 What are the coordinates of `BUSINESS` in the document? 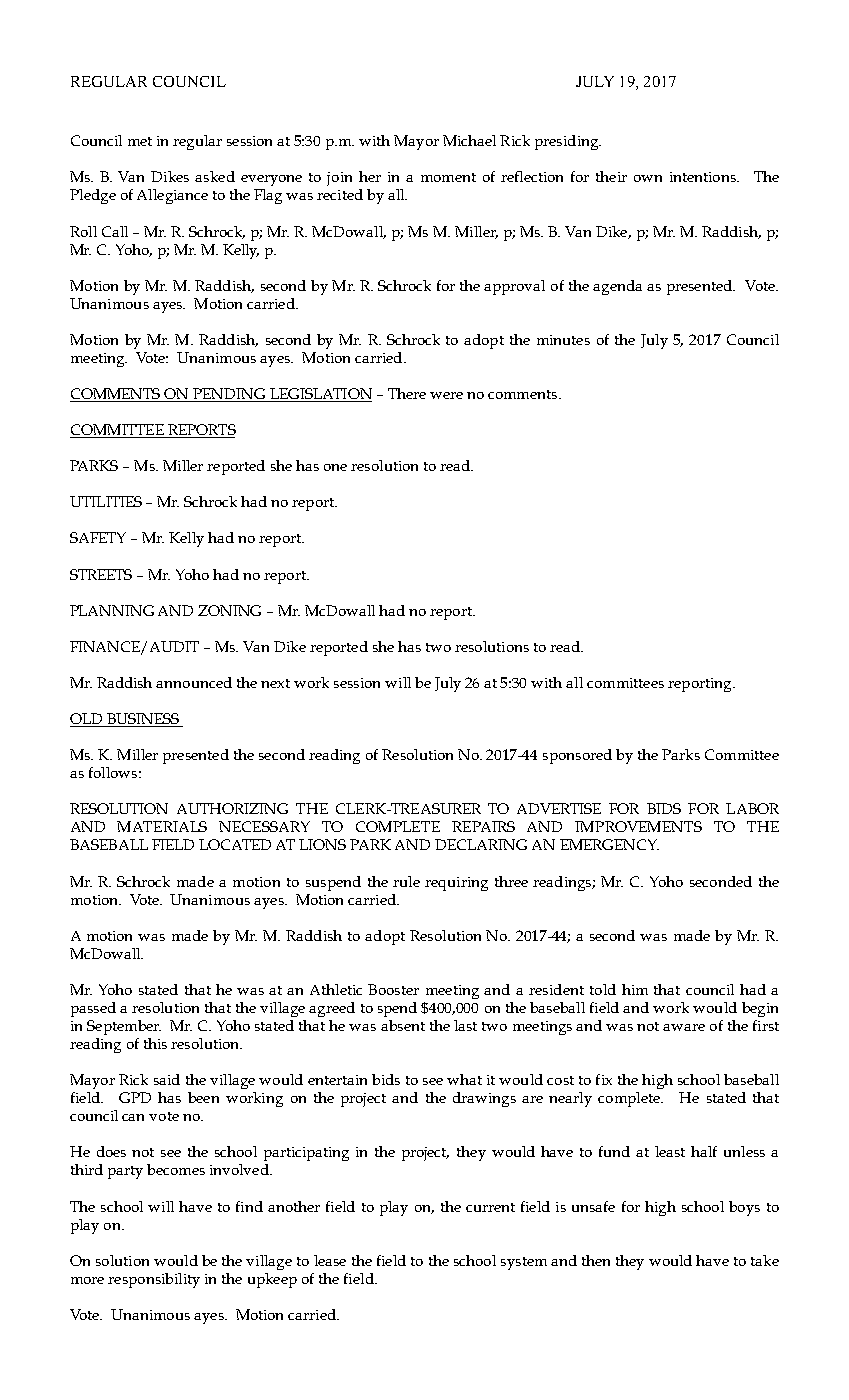 It's located at (143, 720).
